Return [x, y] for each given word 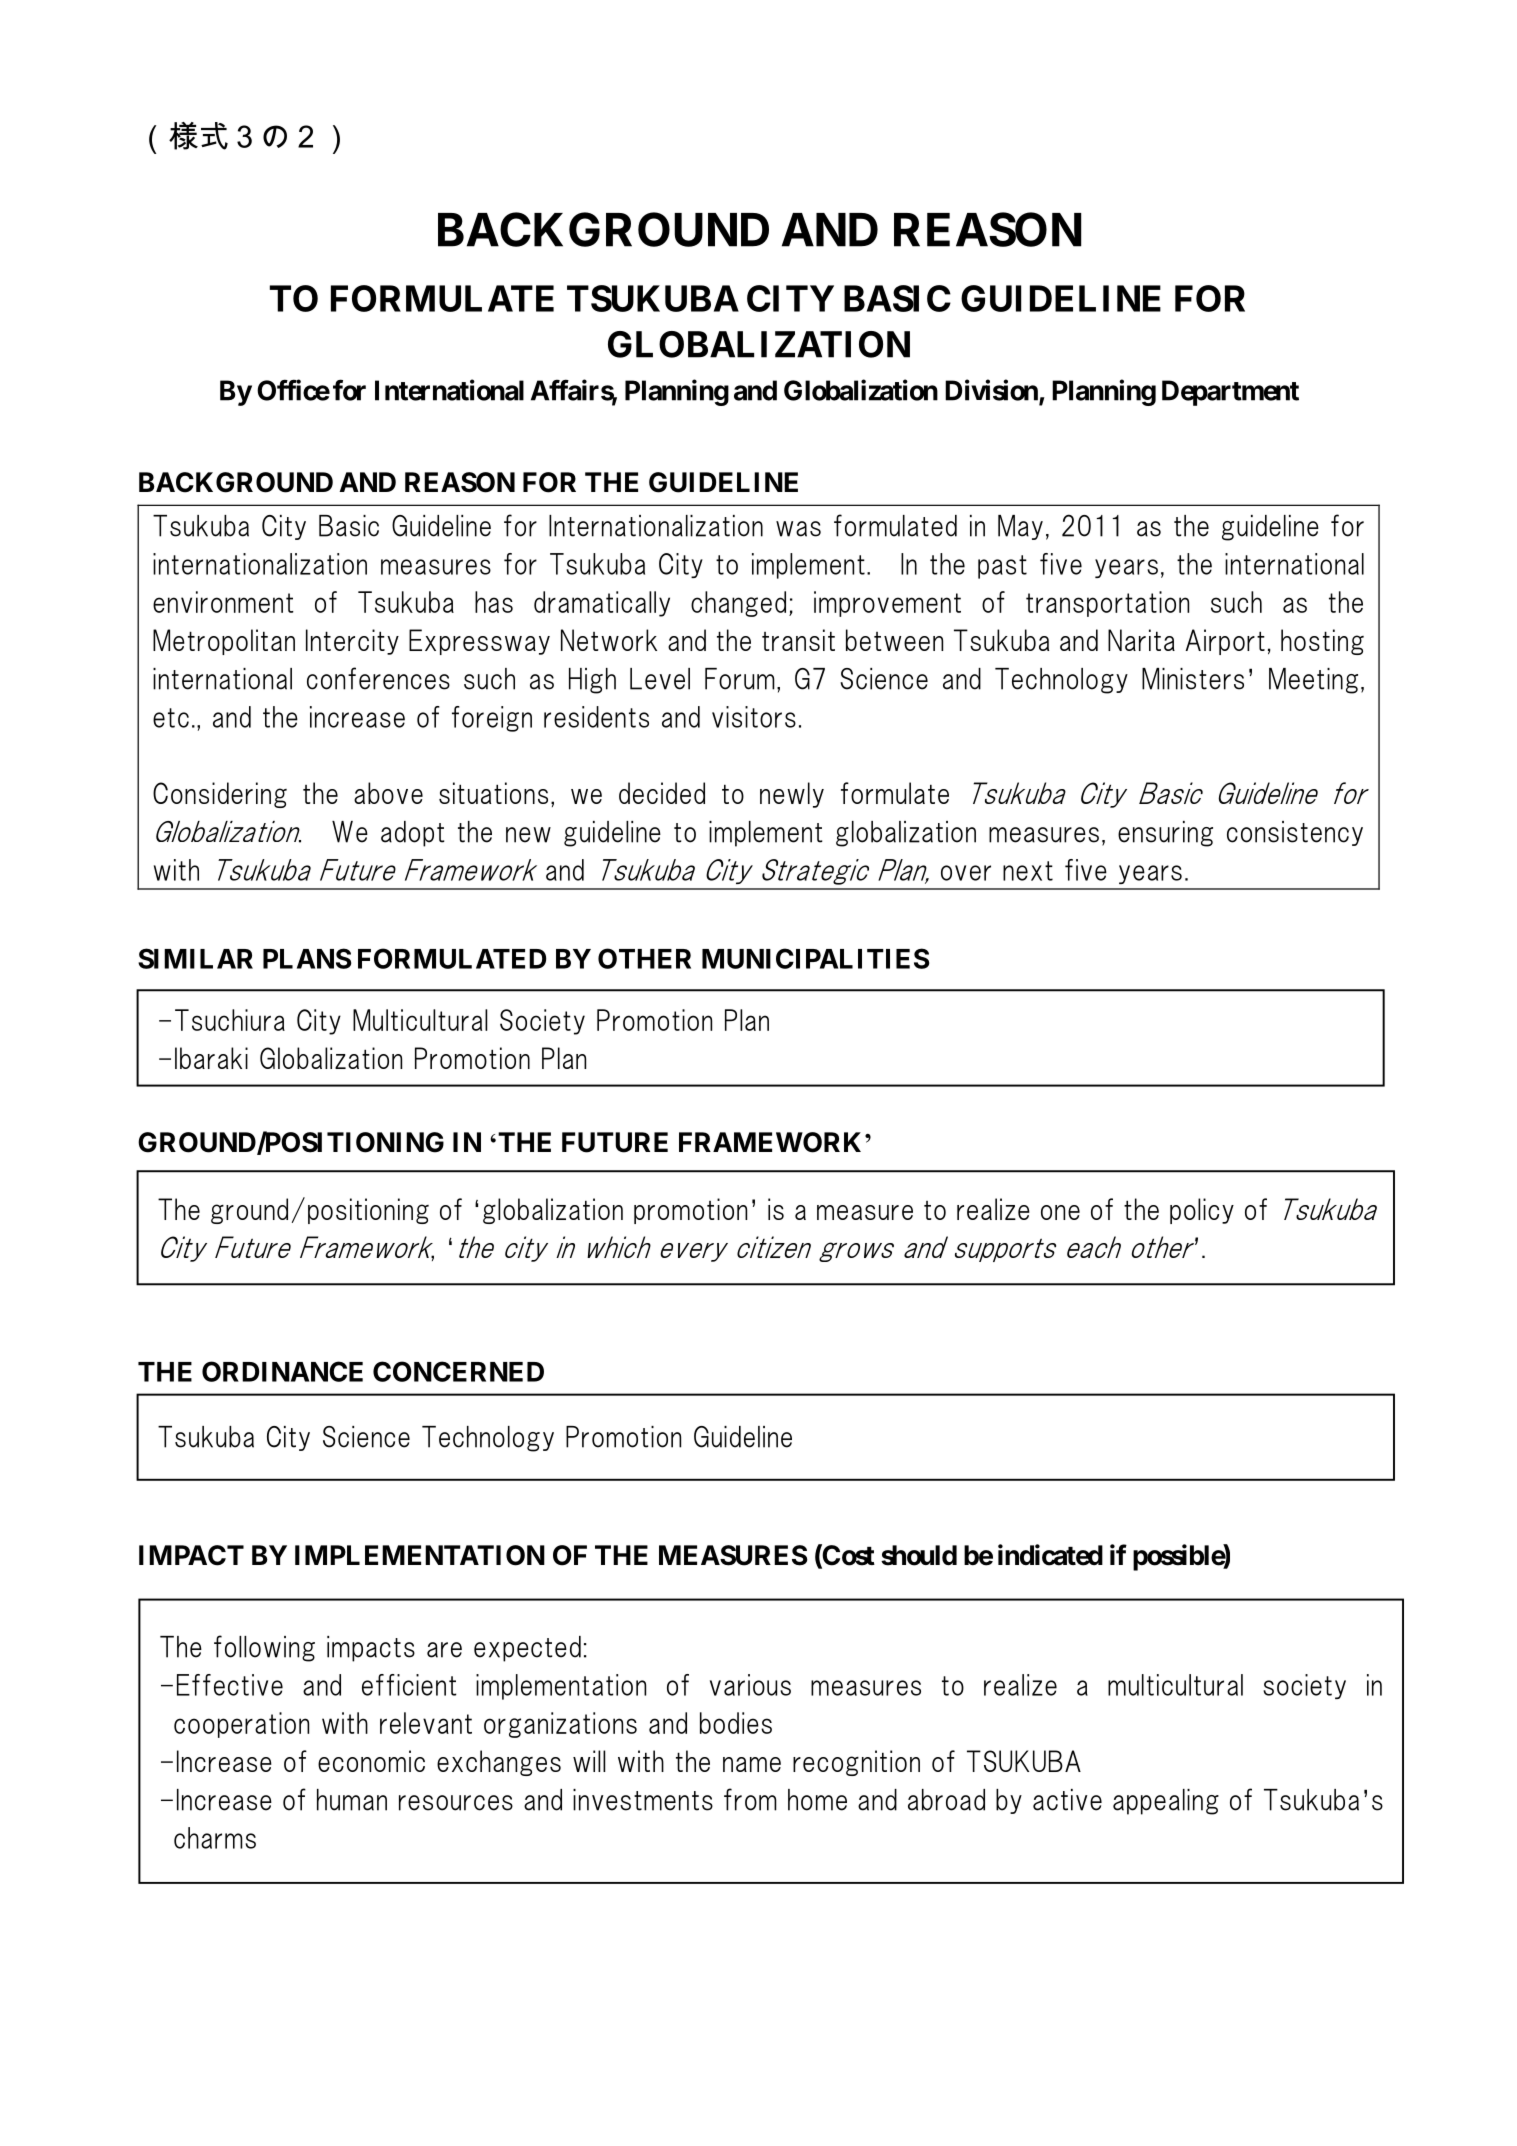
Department [1230, 393]
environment [223, 602]
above [388, 793]
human [352, 1800]
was [798, 529]
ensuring [1165, 834]
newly [792, 795]
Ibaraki [211, 1058]
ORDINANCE [282, 1371]
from [750, 1799]
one [1060, 1212]
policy [1202, 1211]
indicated [1050, 1555]
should [919, 1555]
